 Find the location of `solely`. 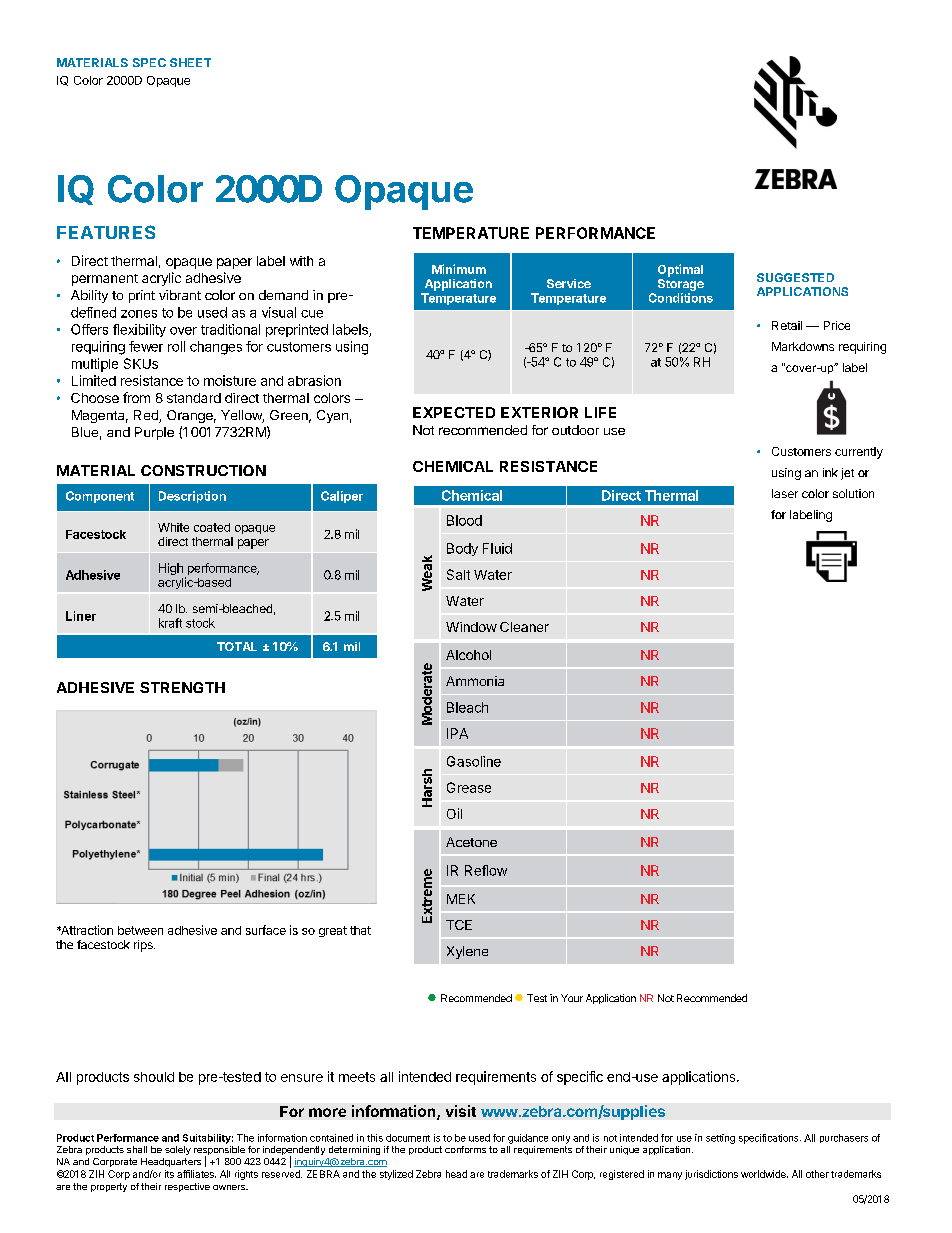

solely is located at coordinates (178, 1150).
